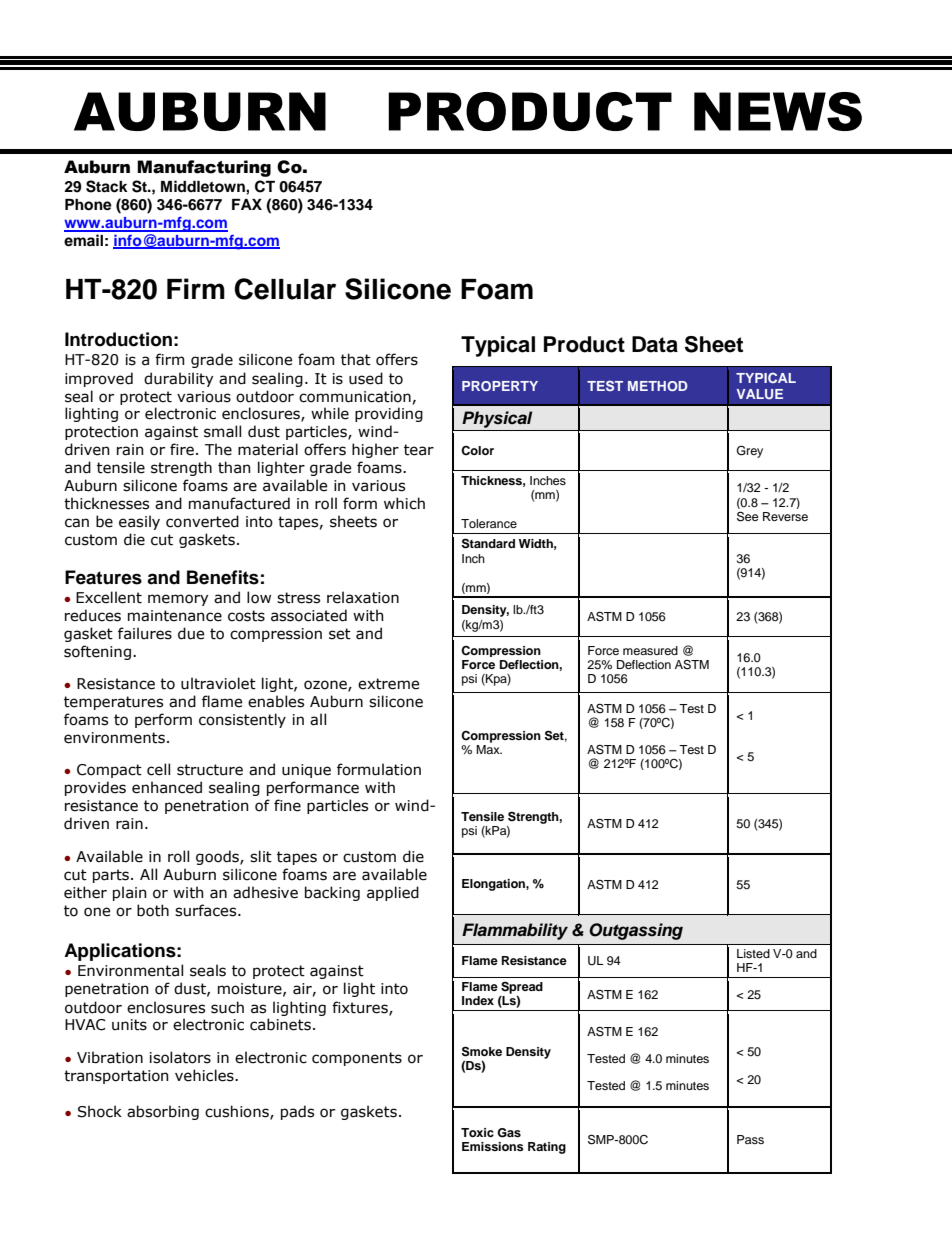 The height and width of the image is (1233, 952). Describe the element at coordinates (778, 111) in the image. I see `NEWS` at that location.
